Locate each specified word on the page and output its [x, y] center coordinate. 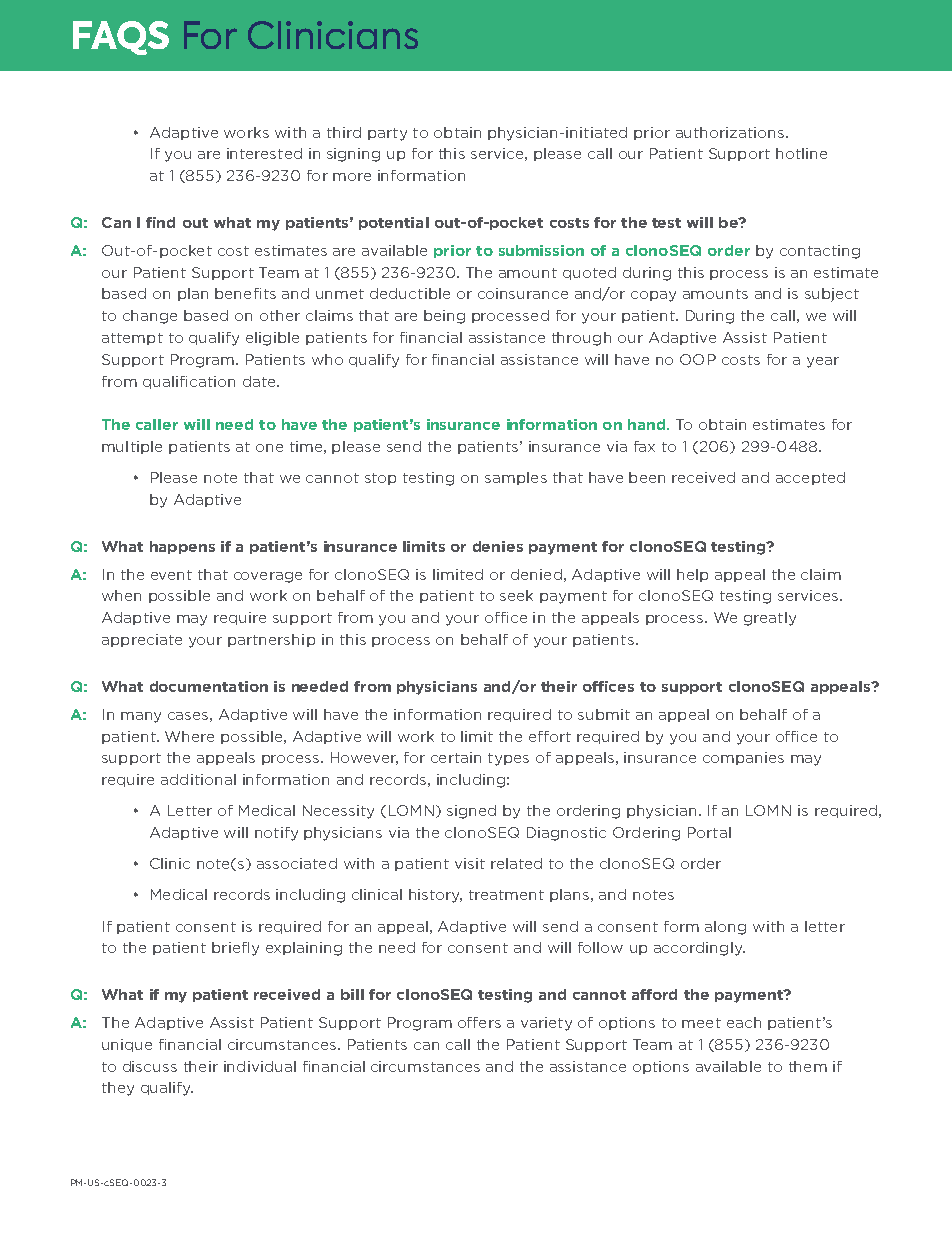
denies [498, 546]
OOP [698, 359]
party [387, 134]
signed [471, 812]
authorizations [730, 132]
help [692, 575]
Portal [709, 832]
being [444, 317]
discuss [150, 1066]
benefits [245, 293]
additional [198, 779]
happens [182, 547]
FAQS [121, 38]
